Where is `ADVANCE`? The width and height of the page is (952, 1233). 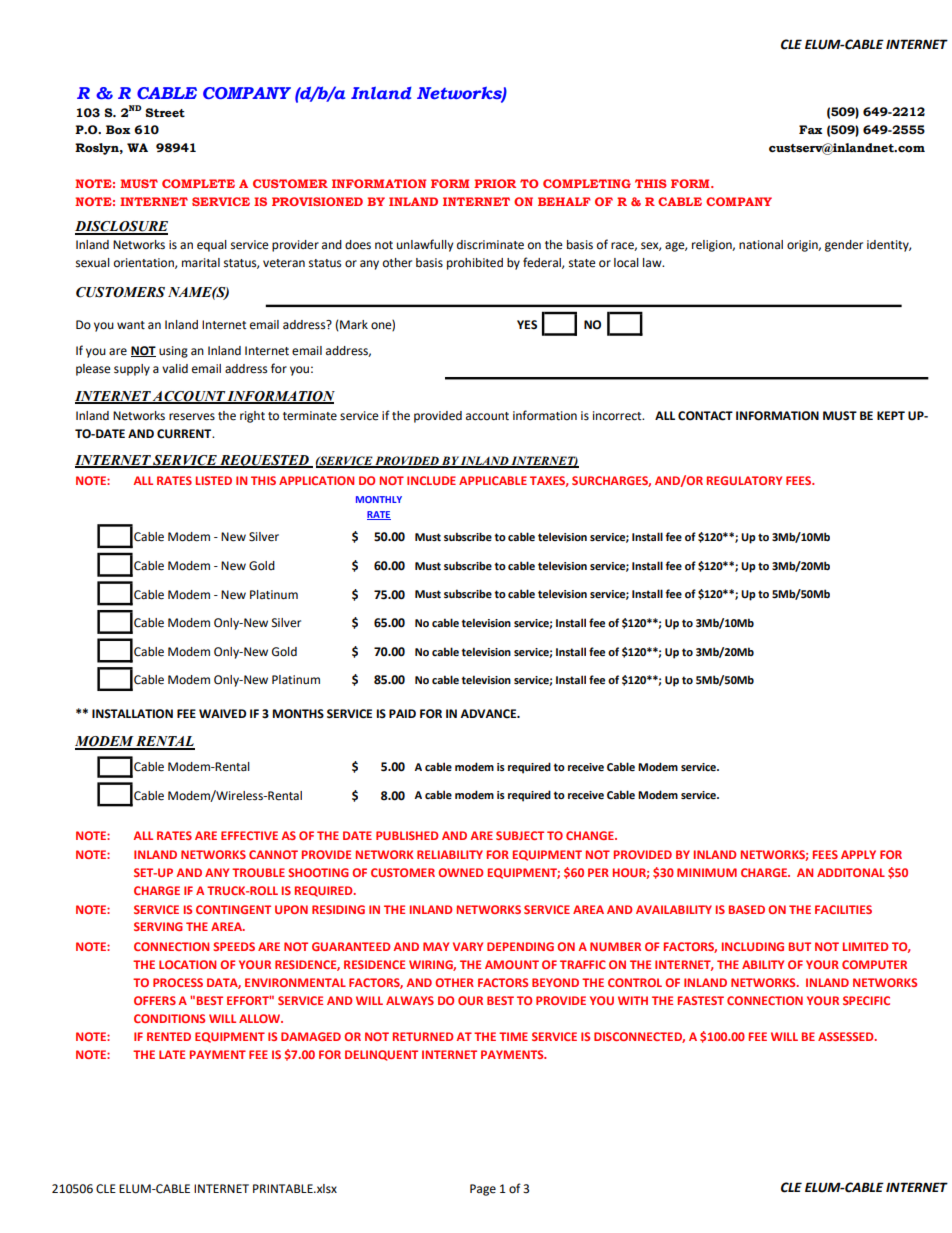 ADVANCE is located at coordinates (489, 714).
